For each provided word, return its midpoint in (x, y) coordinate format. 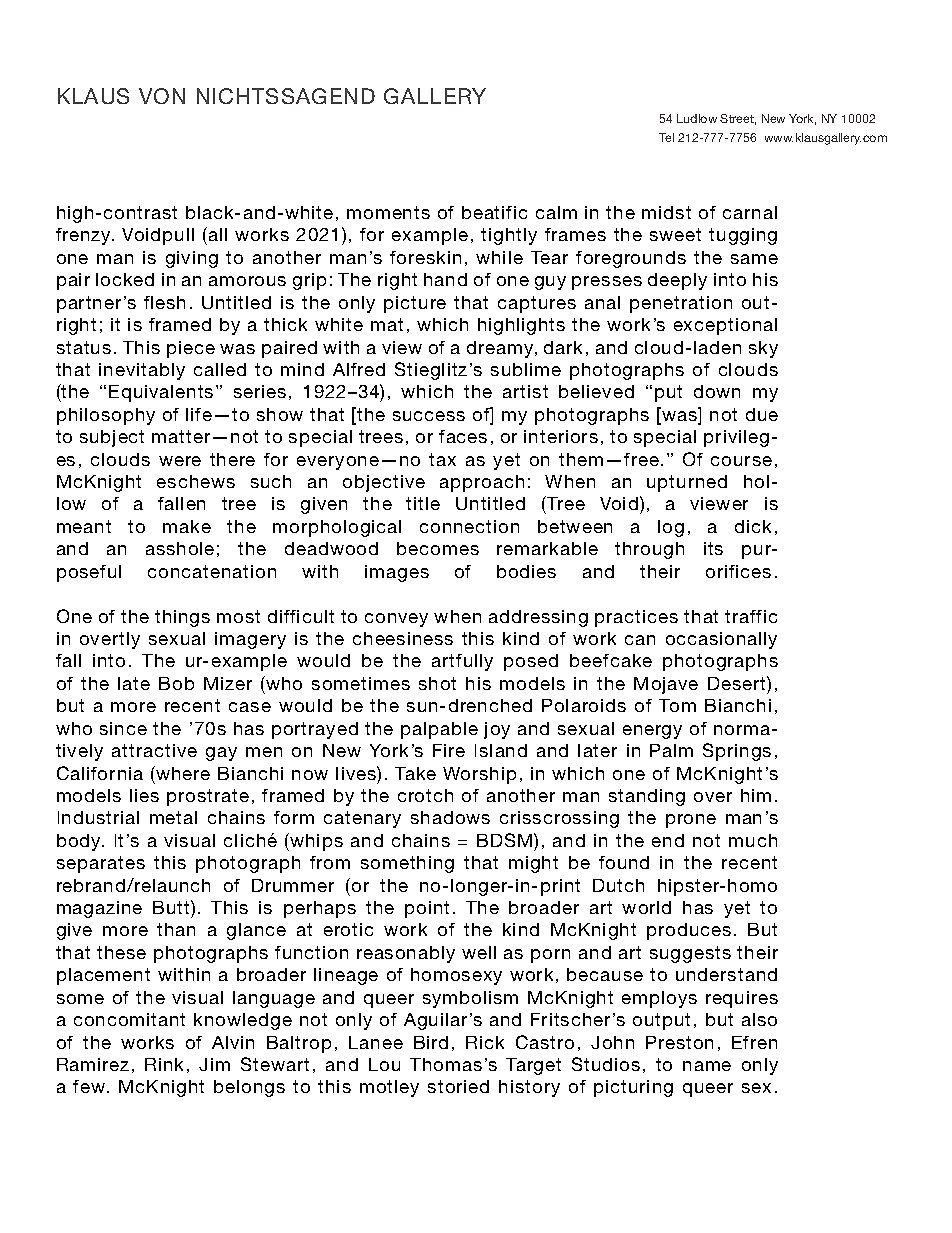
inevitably (142, 371)
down (717, 391)
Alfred (359, 369)
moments (388, 212)
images (397, 573)
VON (162, 96)
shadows (450, 817)
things (182, 618)
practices (636, 618)
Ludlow (697, 118)
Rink (164, 1064)
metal (173, 817)
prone (691, 821)
